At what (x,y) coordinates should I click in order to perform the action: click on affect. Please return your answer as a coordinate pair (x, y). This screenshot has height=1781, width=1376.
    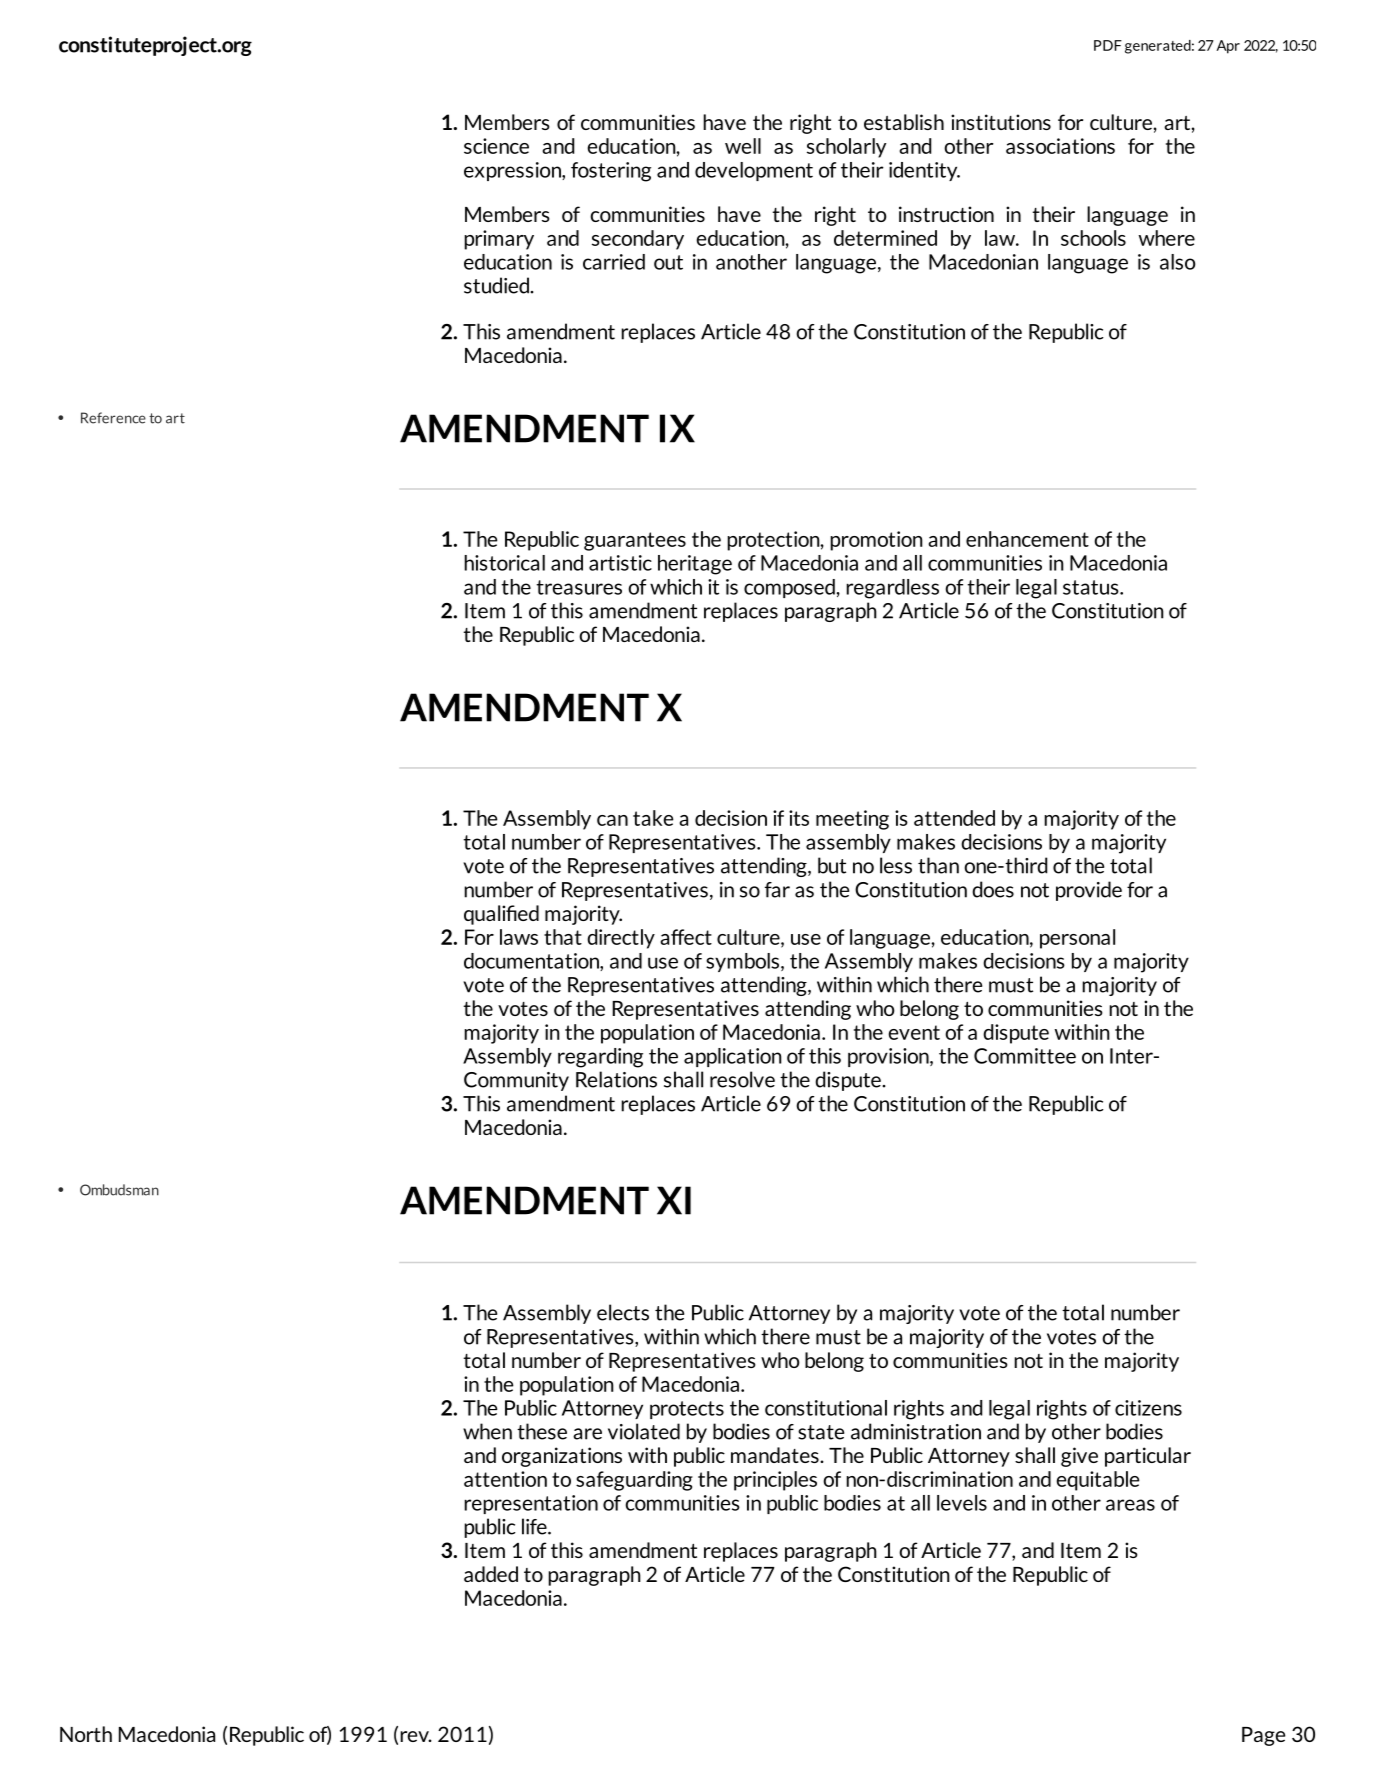
    Looking at the image, I should click on (686, 937).
